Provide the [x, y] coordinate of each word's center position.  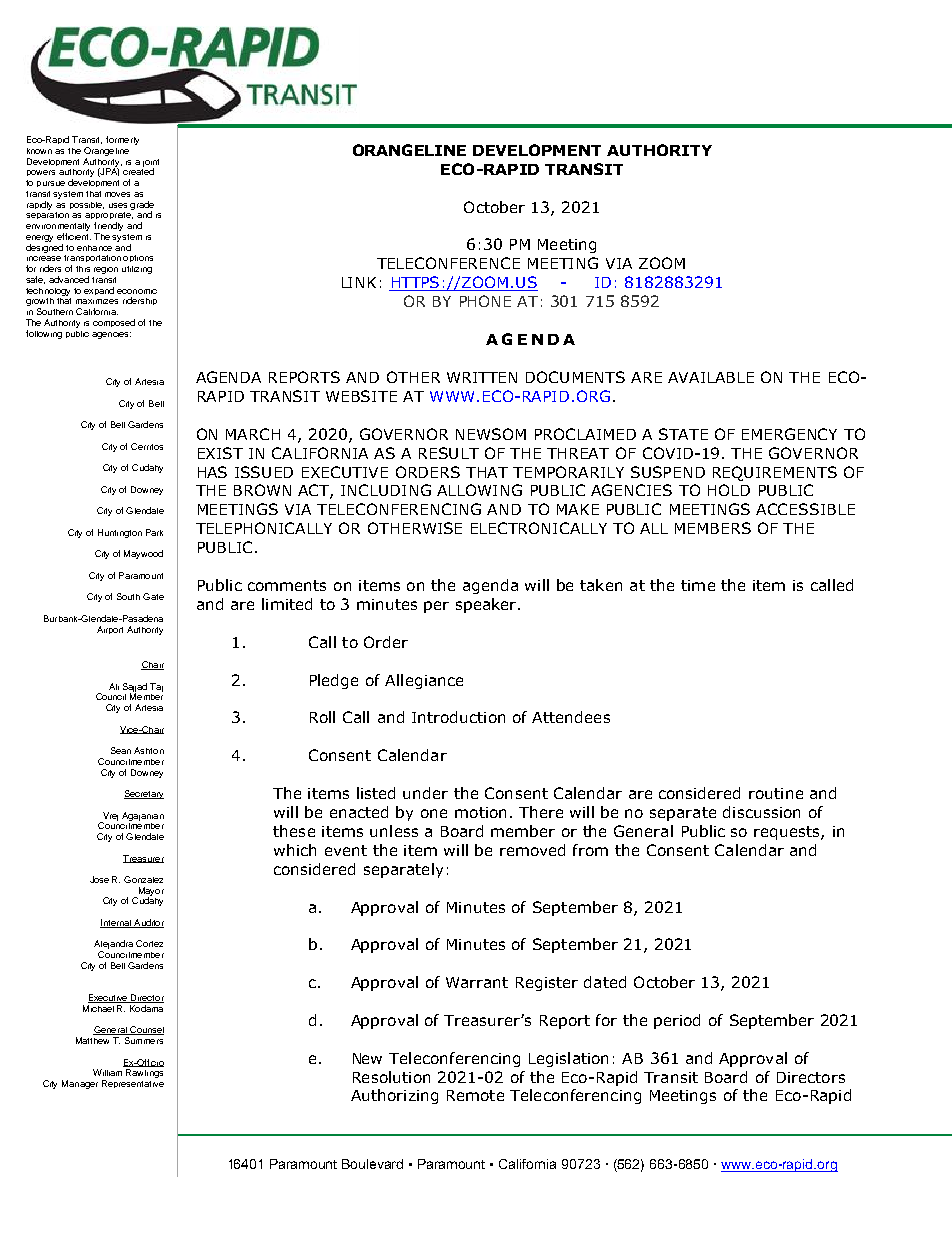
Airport [110, 630]
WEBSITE [361, 396]
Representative [133, 1084]
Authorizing [394, 1096]
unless [394, 831]
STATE [683, 434]
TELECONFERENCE [448, 263]
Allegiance [424, 681]
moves [117, 194]
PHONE [485, 301]
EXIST [220, 453]
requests [788, 833]
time [698, 585]
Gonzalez [143, 879]
